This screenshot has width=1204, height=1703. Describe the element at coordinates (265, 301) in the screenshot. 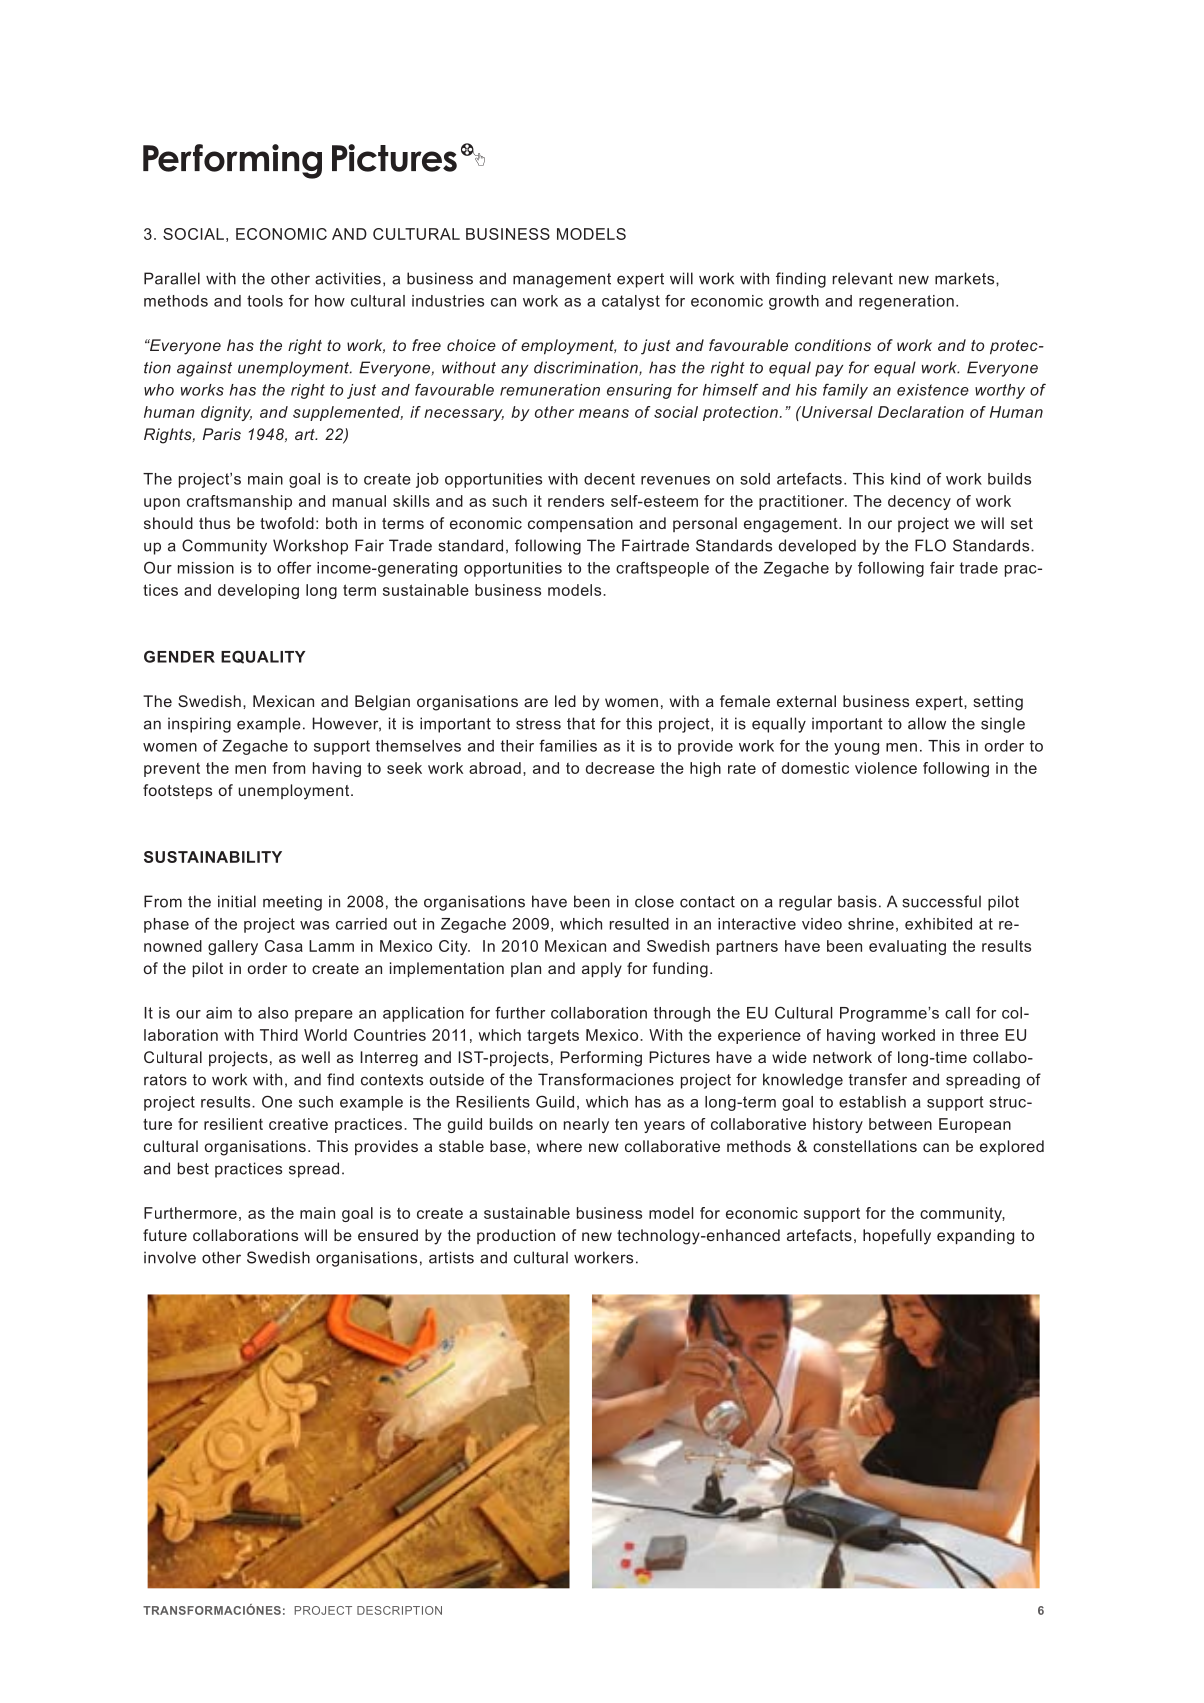

I see `tools` at that location.
